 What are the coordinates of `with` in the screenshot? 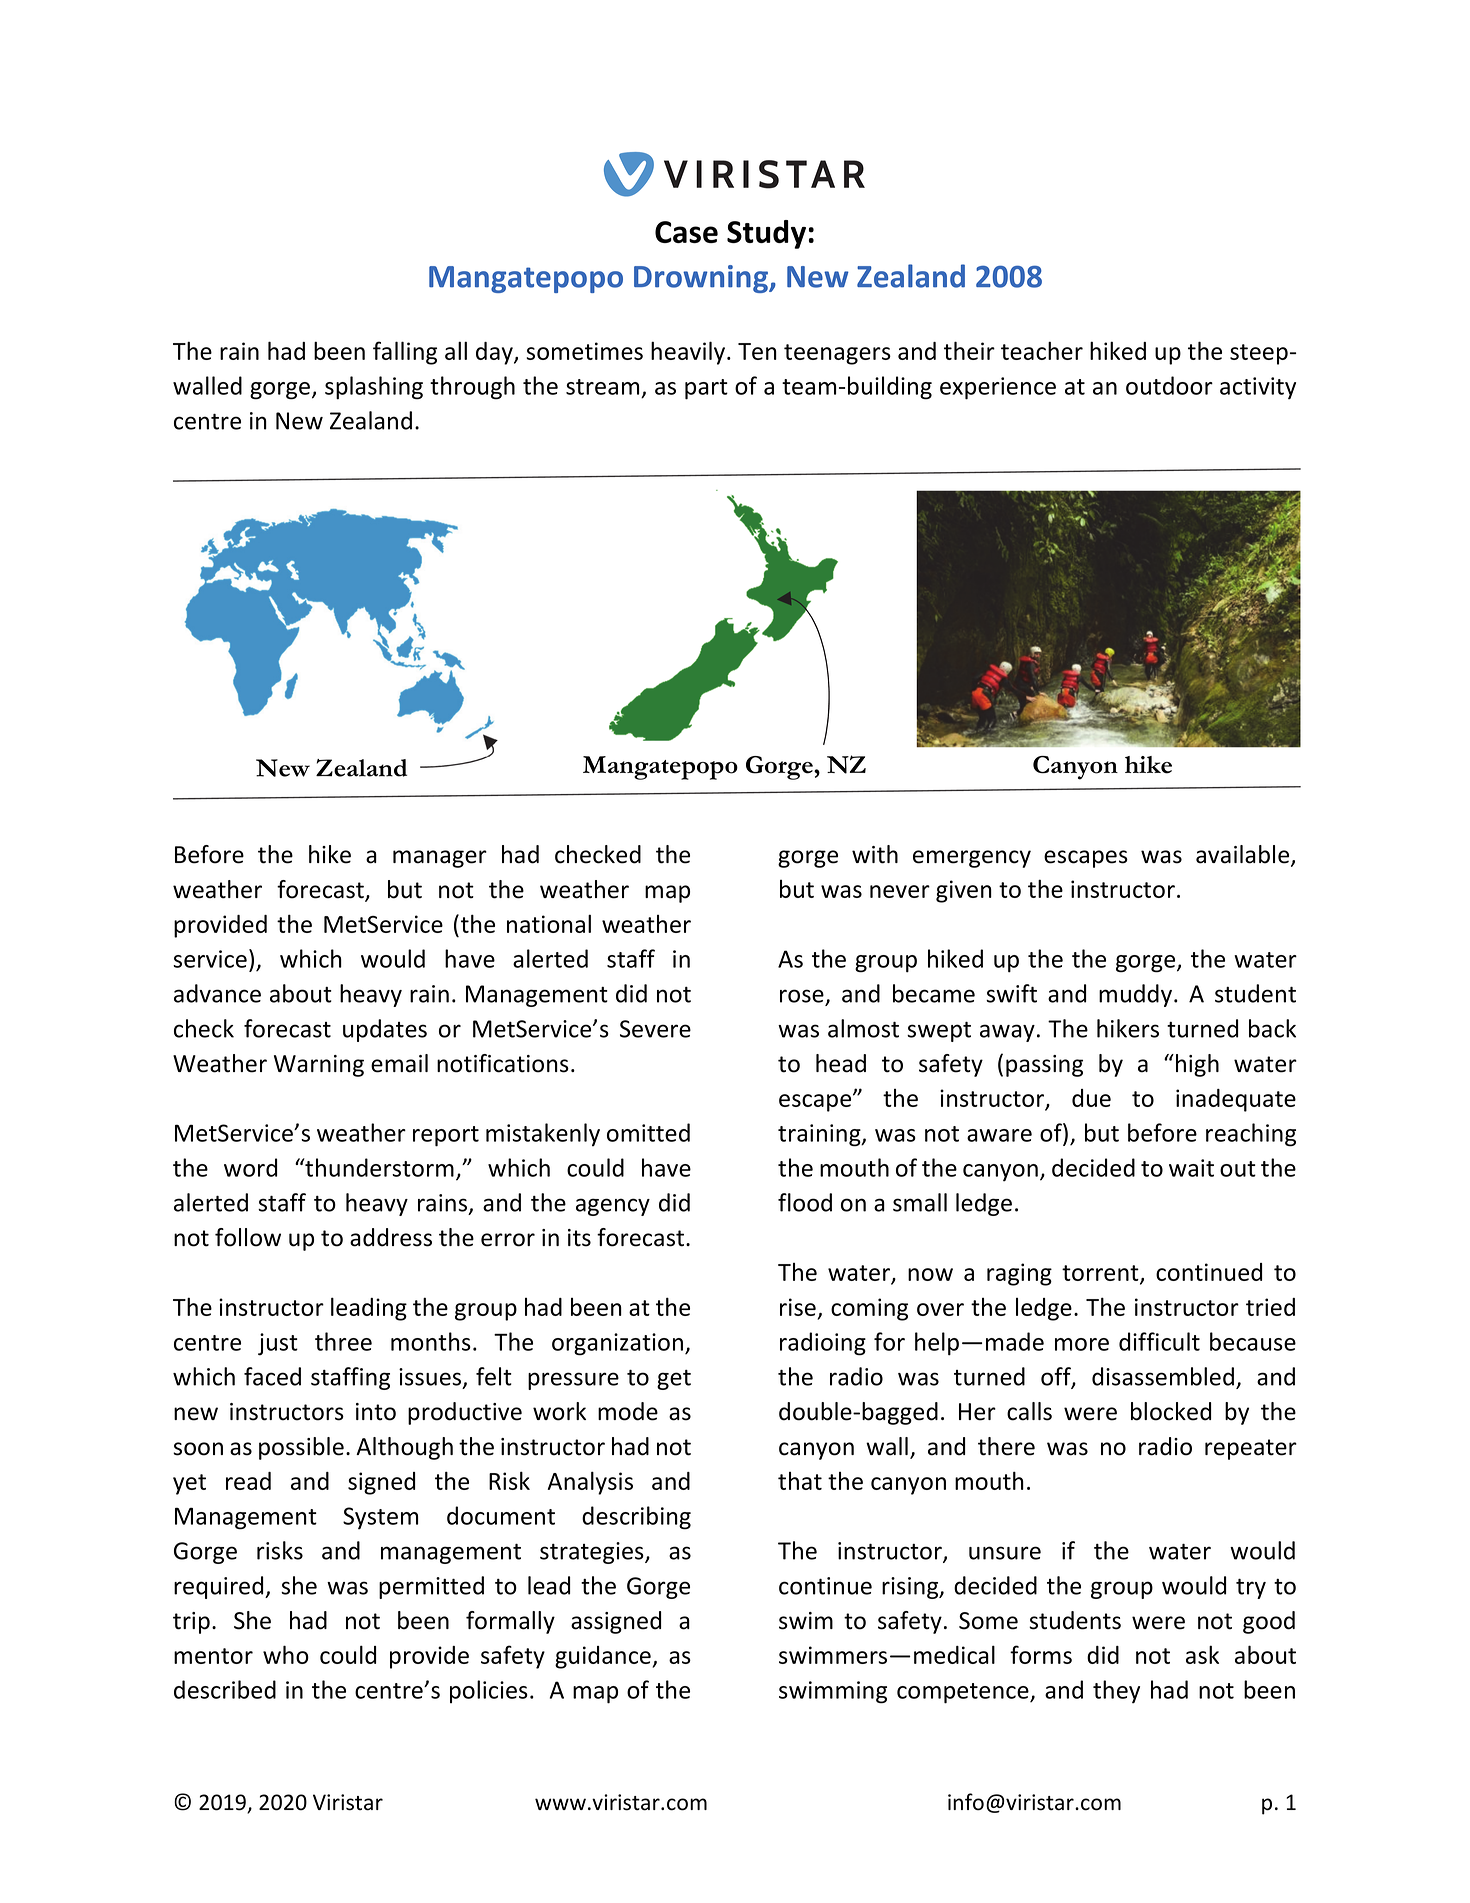 It's located at (875, 854).
